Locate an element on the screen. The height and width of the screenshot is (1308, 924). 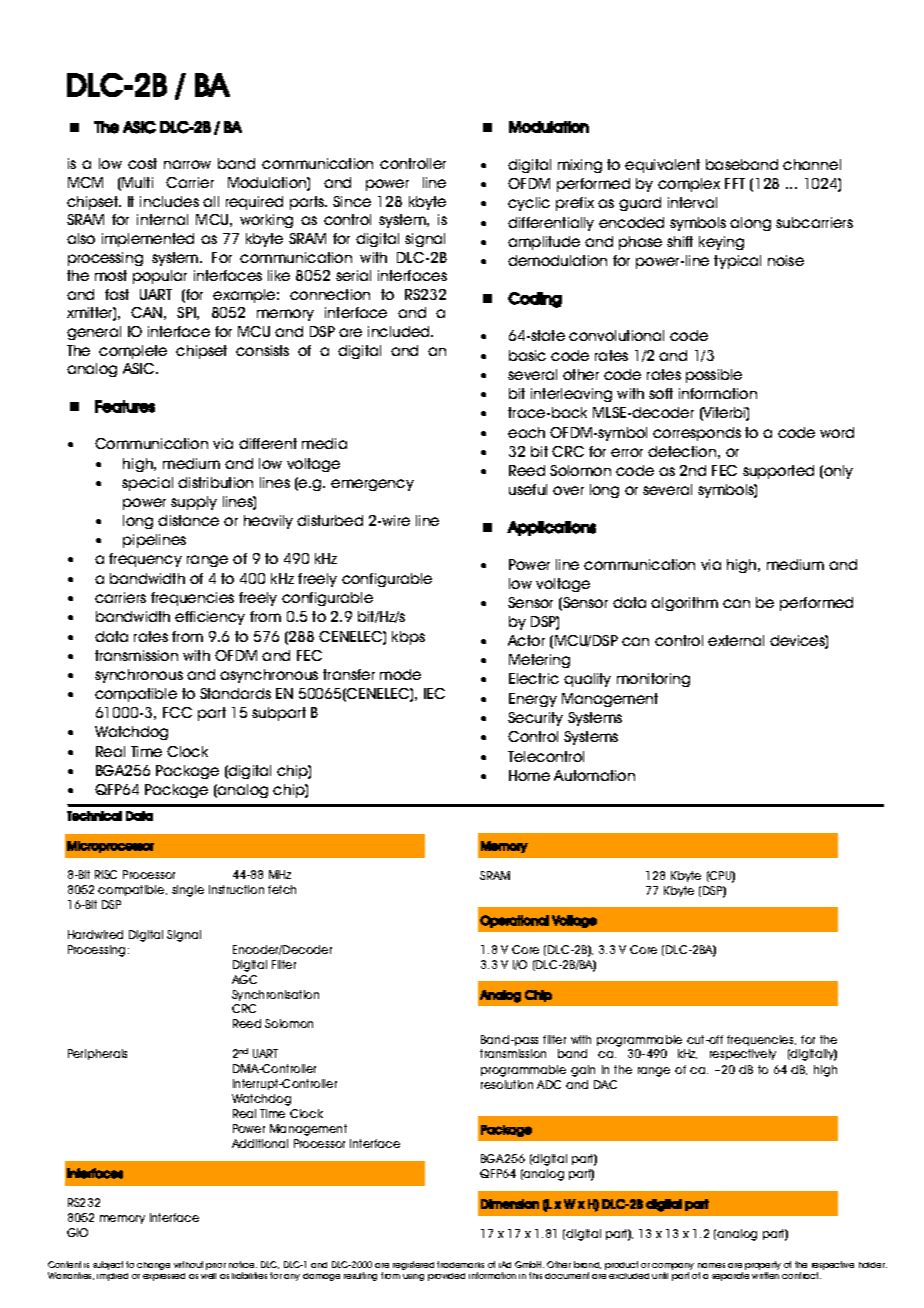
external is located at coordinates (736, 640).
